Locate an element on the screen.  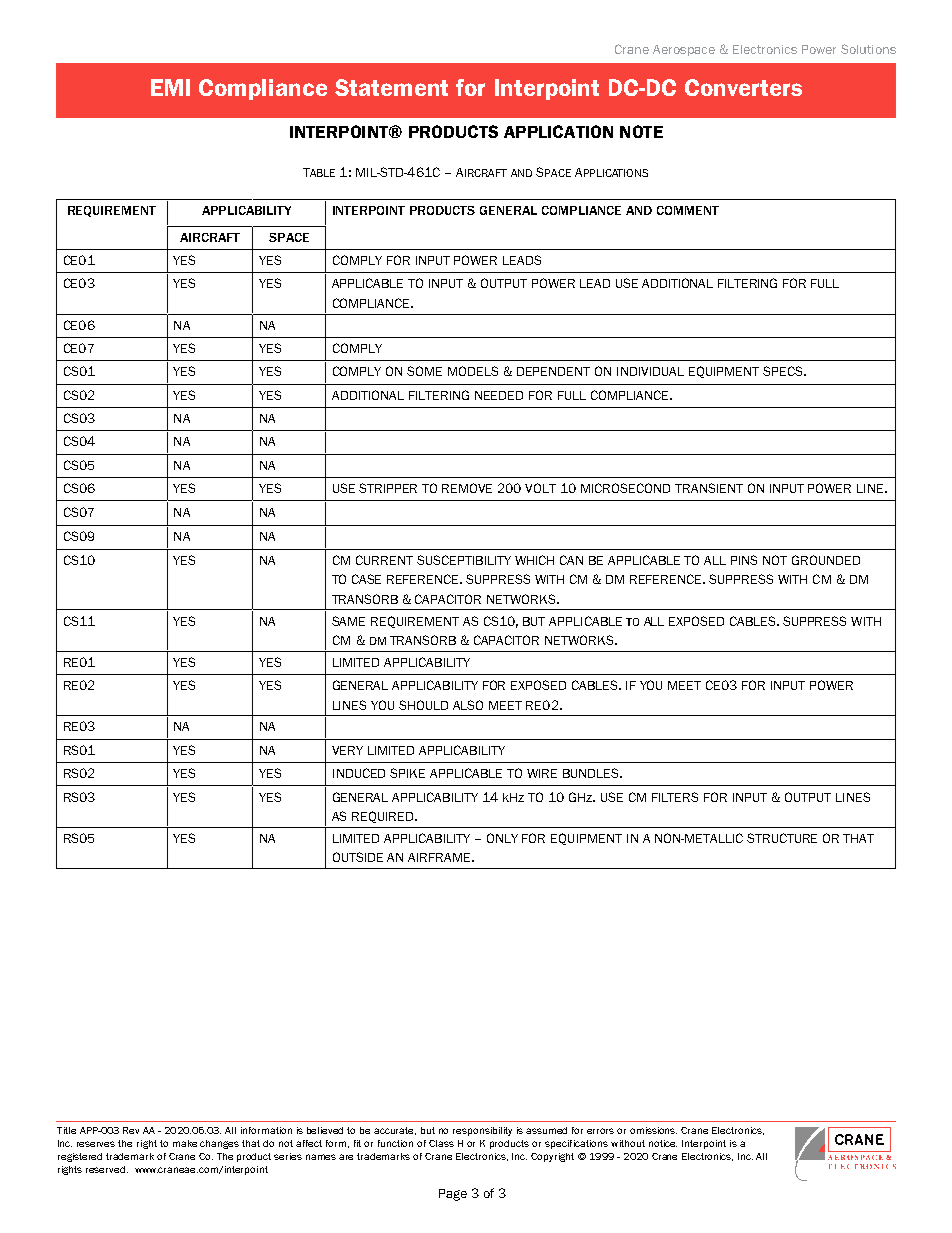
PINS is located at coordinates (744, 560).
